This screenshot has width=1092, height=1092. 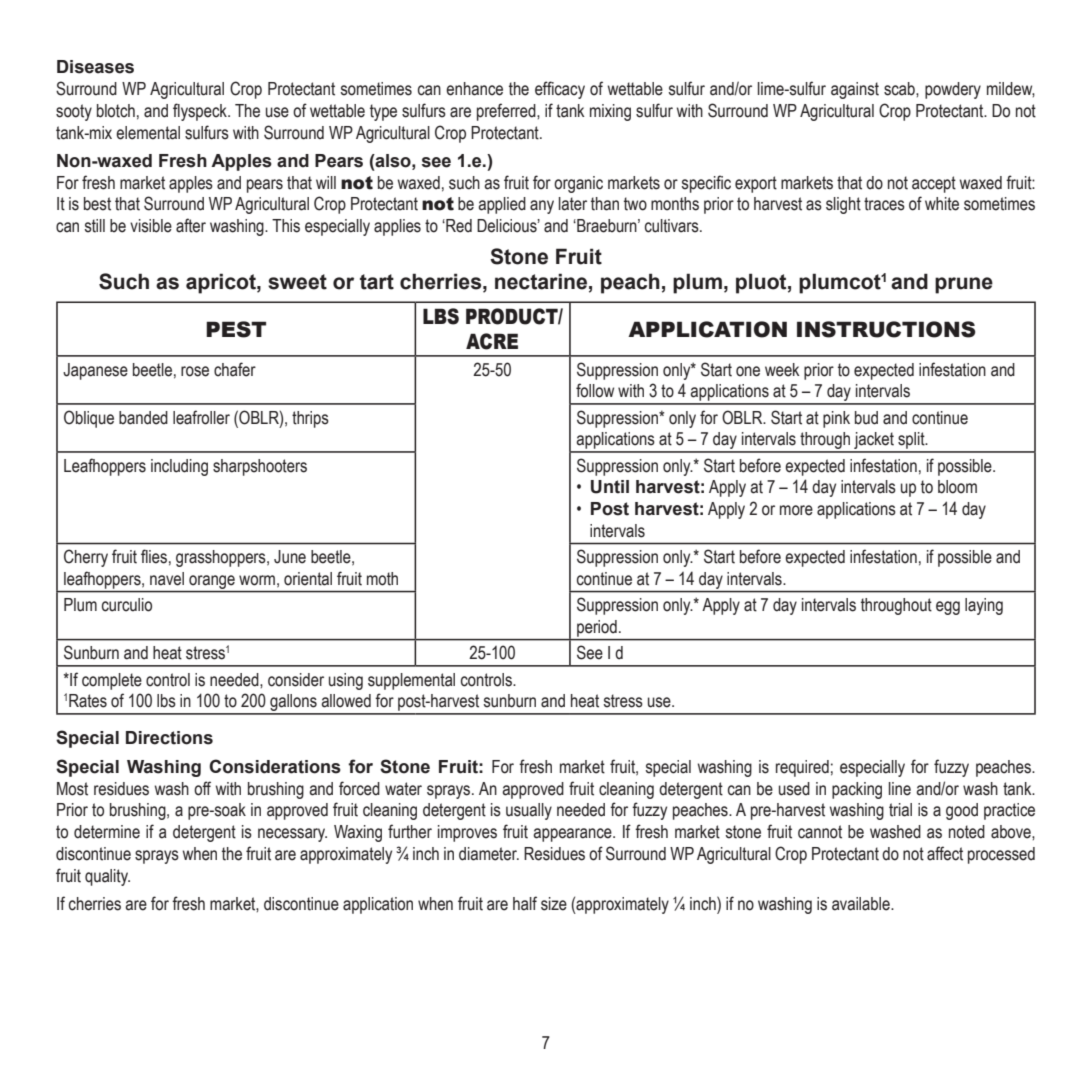 What do you see at coordinates (554, 904) in the screenshot?
I see `size` at bounding box center [554, 904].
